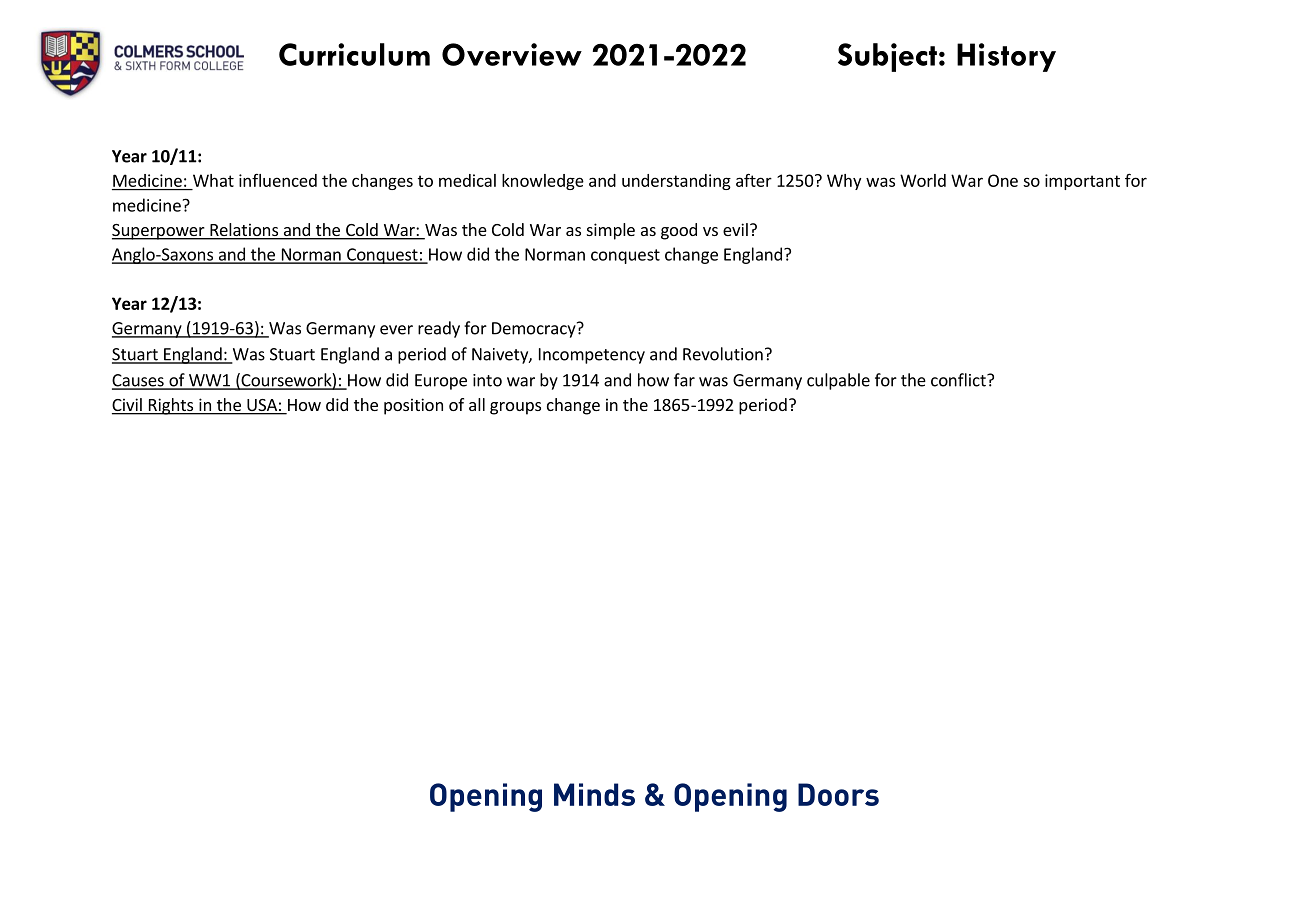 This screenshot has height=924, width=1308. Describe the element at coordinates (244, 231) in the screenshot. I see `Relations` at that location.
